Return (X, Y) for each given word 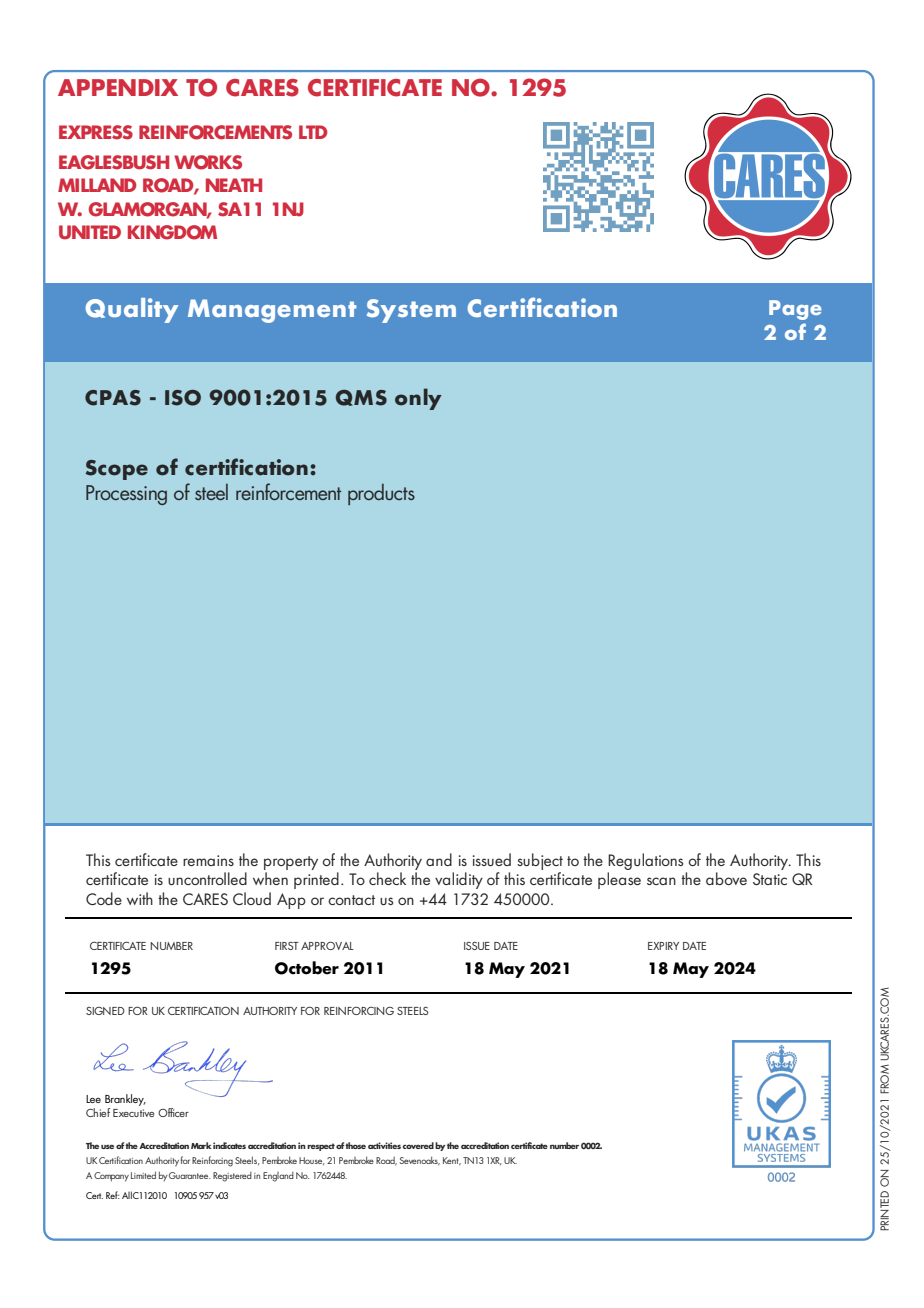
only (418, 399)
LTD (313, 132)
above (726, 878)
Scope (116, 470)
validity (459, 880)
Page (795, 310)
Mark (201, 1145)
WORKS (208, 162)
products (381, 494)
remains (208, 860)
